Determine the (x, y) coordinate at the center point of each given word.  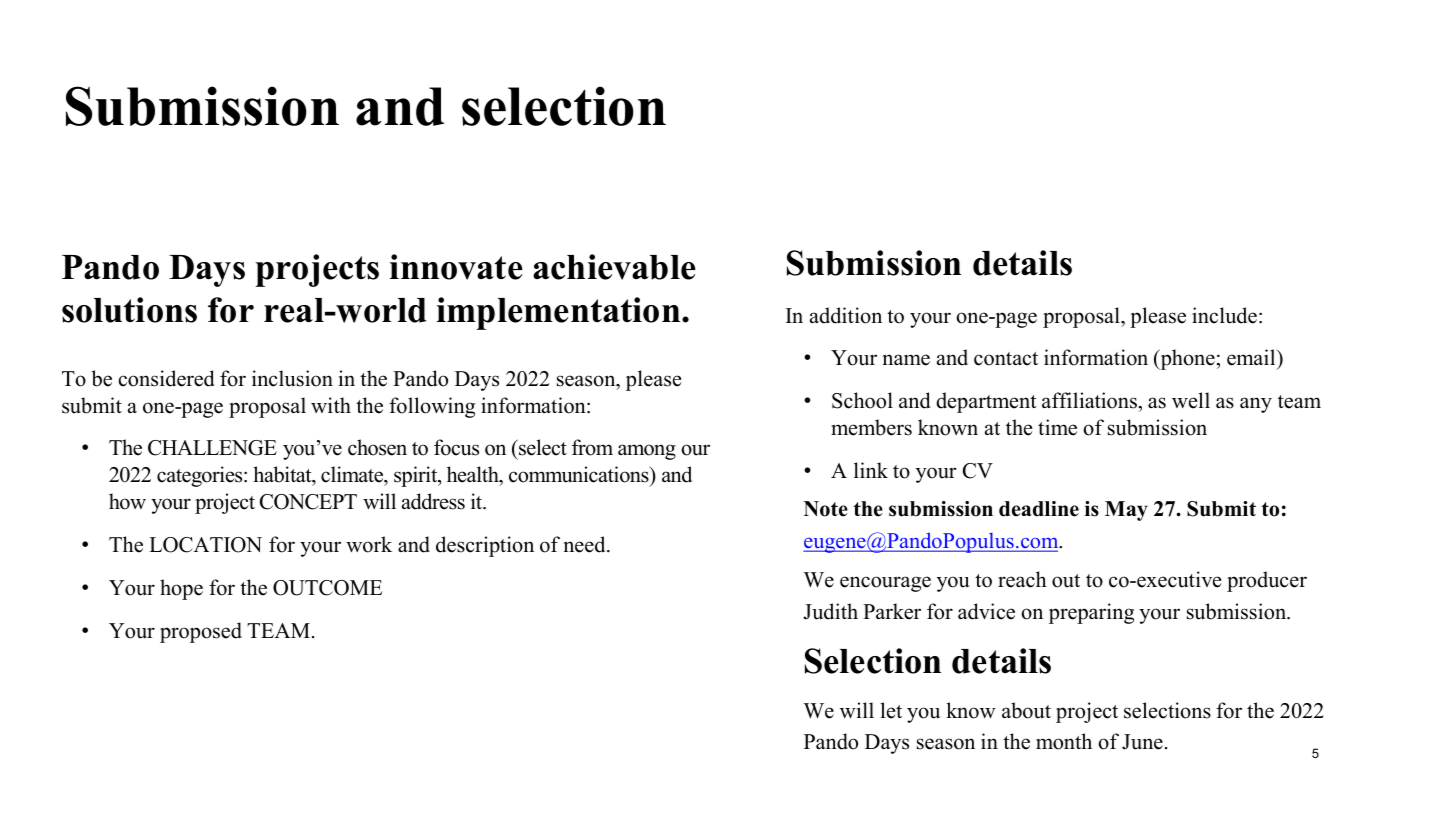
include (1224, 315)
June (1142, 742)
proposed (201, 632)
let (891, 710)
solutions (129, 310)
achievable (614, 267)
